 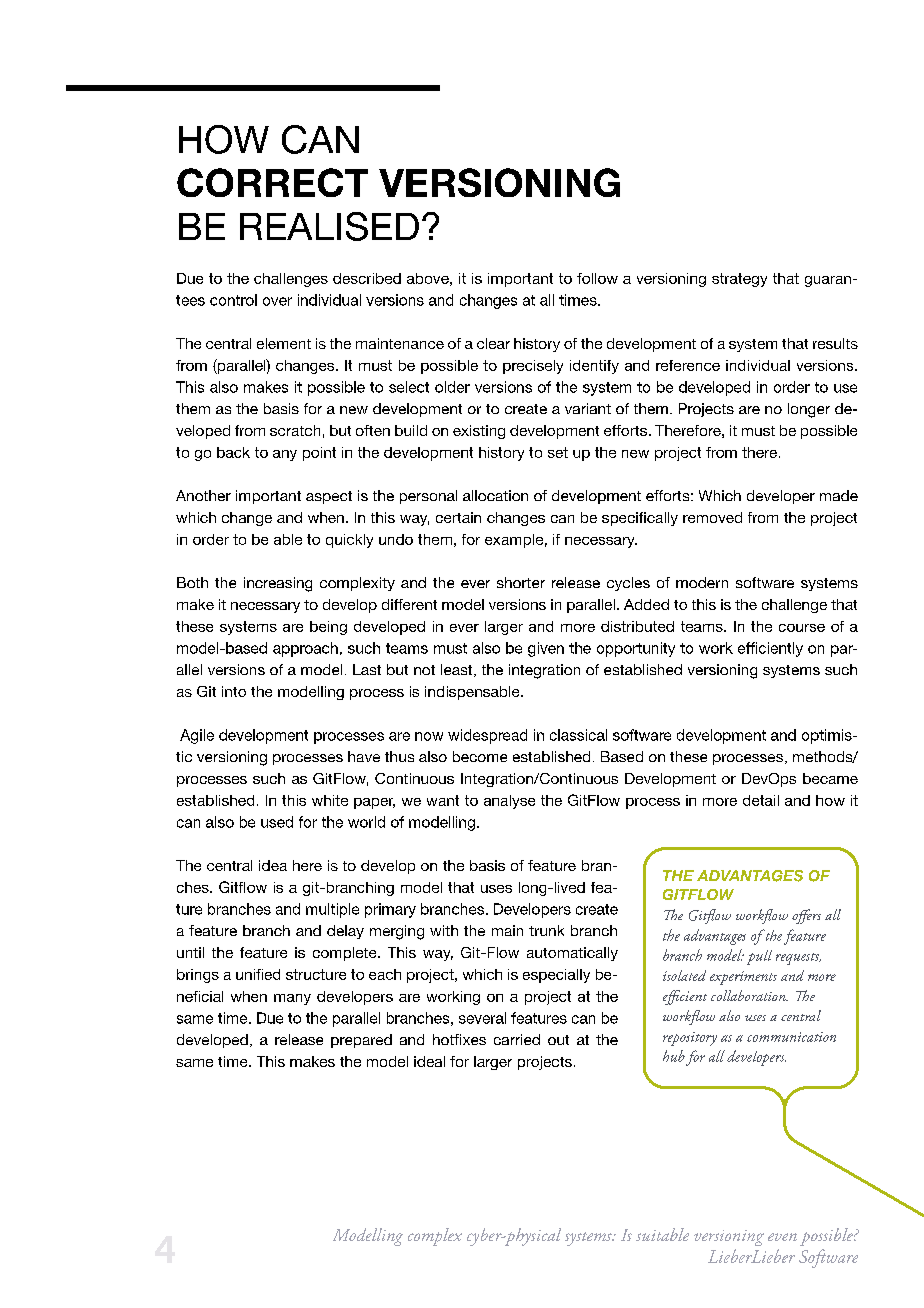 What do you see at coordinates (546, 930) in the image?
I see `trunk` at bounding box center [546, 930].
